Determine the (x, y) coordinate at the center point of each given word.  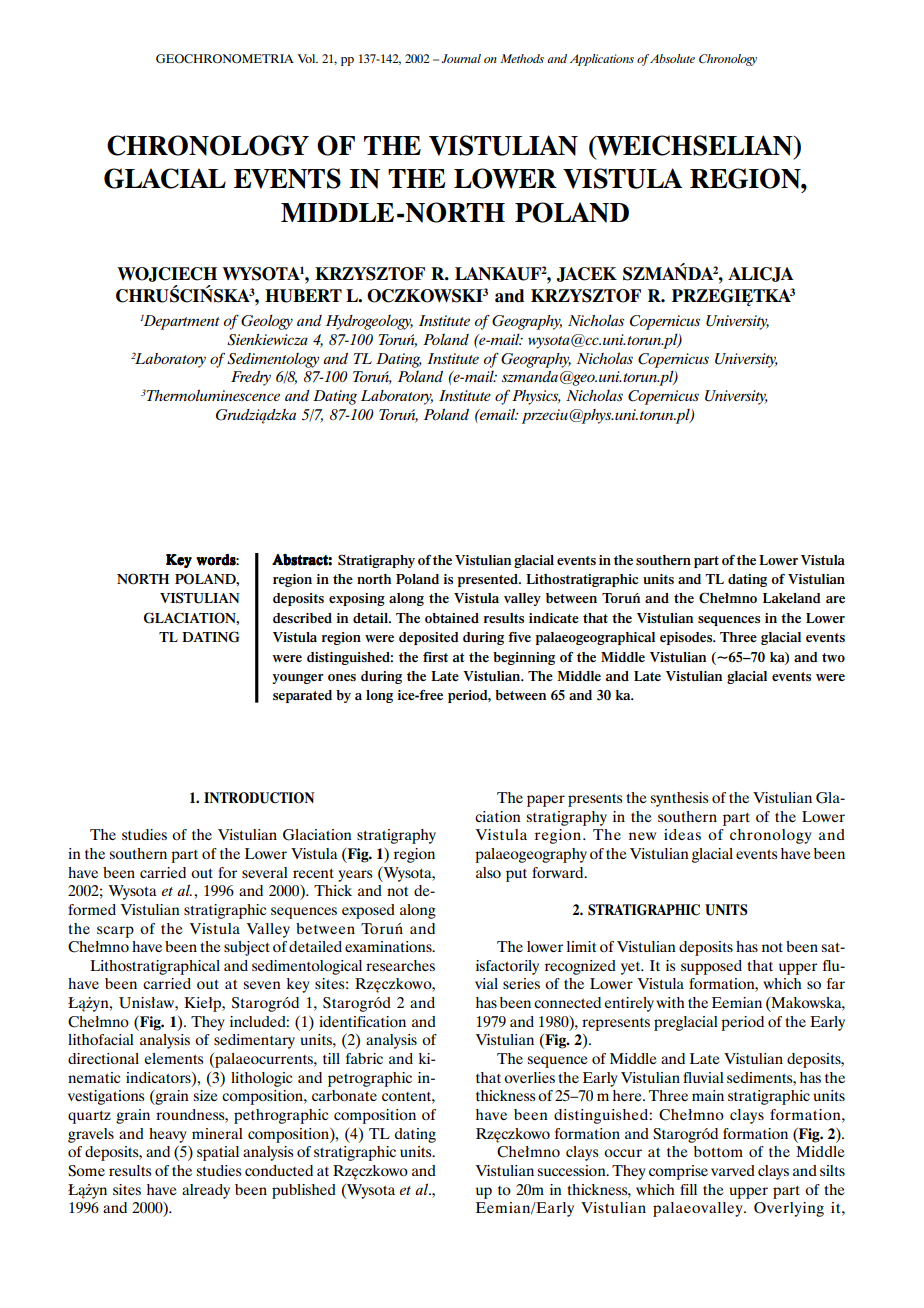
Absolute (672, 58)
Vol (307, 58)
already (206, 1191)
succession (573, 1170)
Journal (461, 58)
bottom (718, 1151)
